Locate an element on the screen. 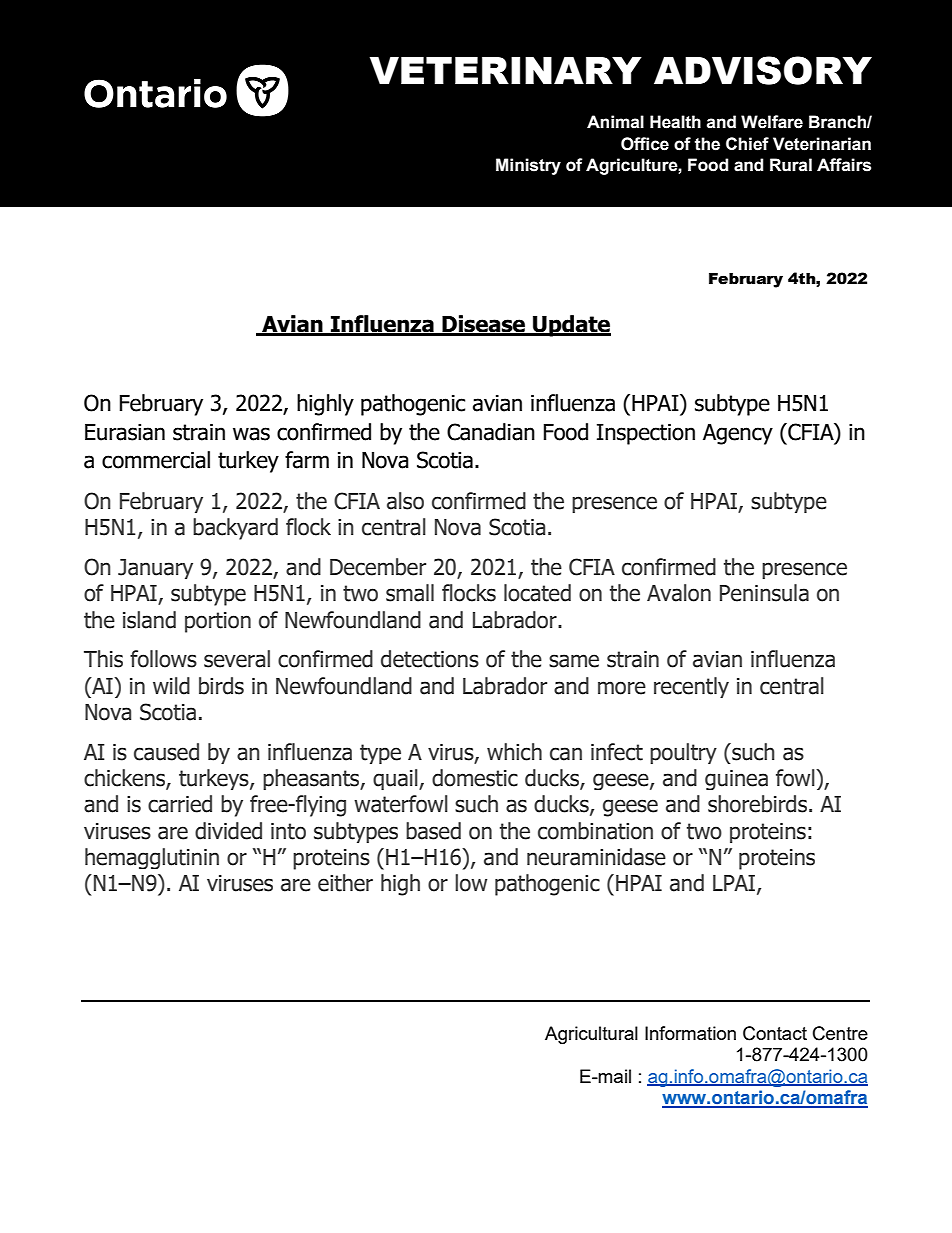 This screenshot has height=1233, width=952. Welfare is located at coordinates (772, 122).
